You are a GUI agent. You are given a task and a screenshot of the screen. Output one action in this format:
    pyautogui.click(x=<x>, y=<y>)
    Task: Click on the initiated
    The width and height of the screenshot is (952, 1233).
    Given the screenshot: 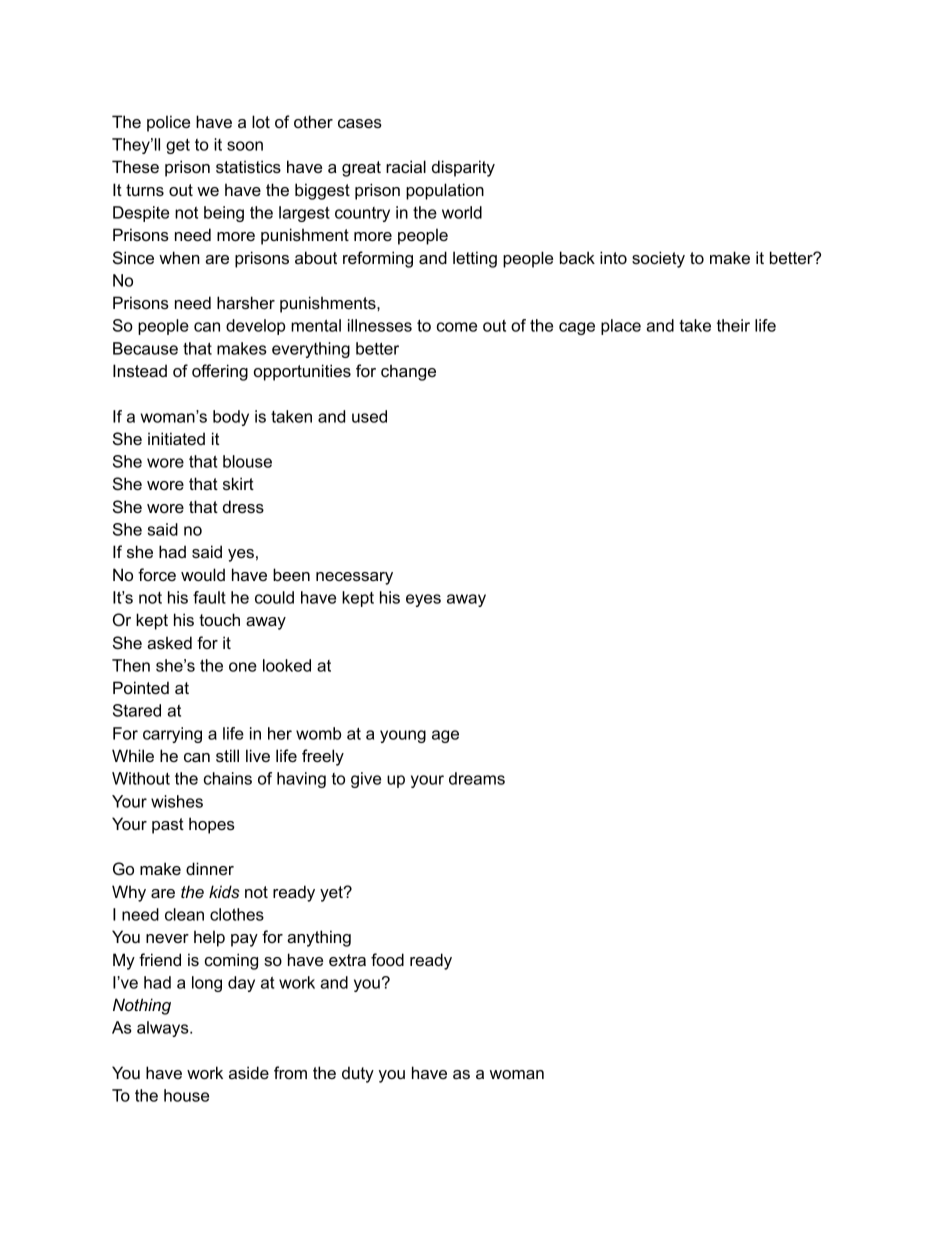 What is the action you would take?
    pyautogui.click(x=176, y=438)
